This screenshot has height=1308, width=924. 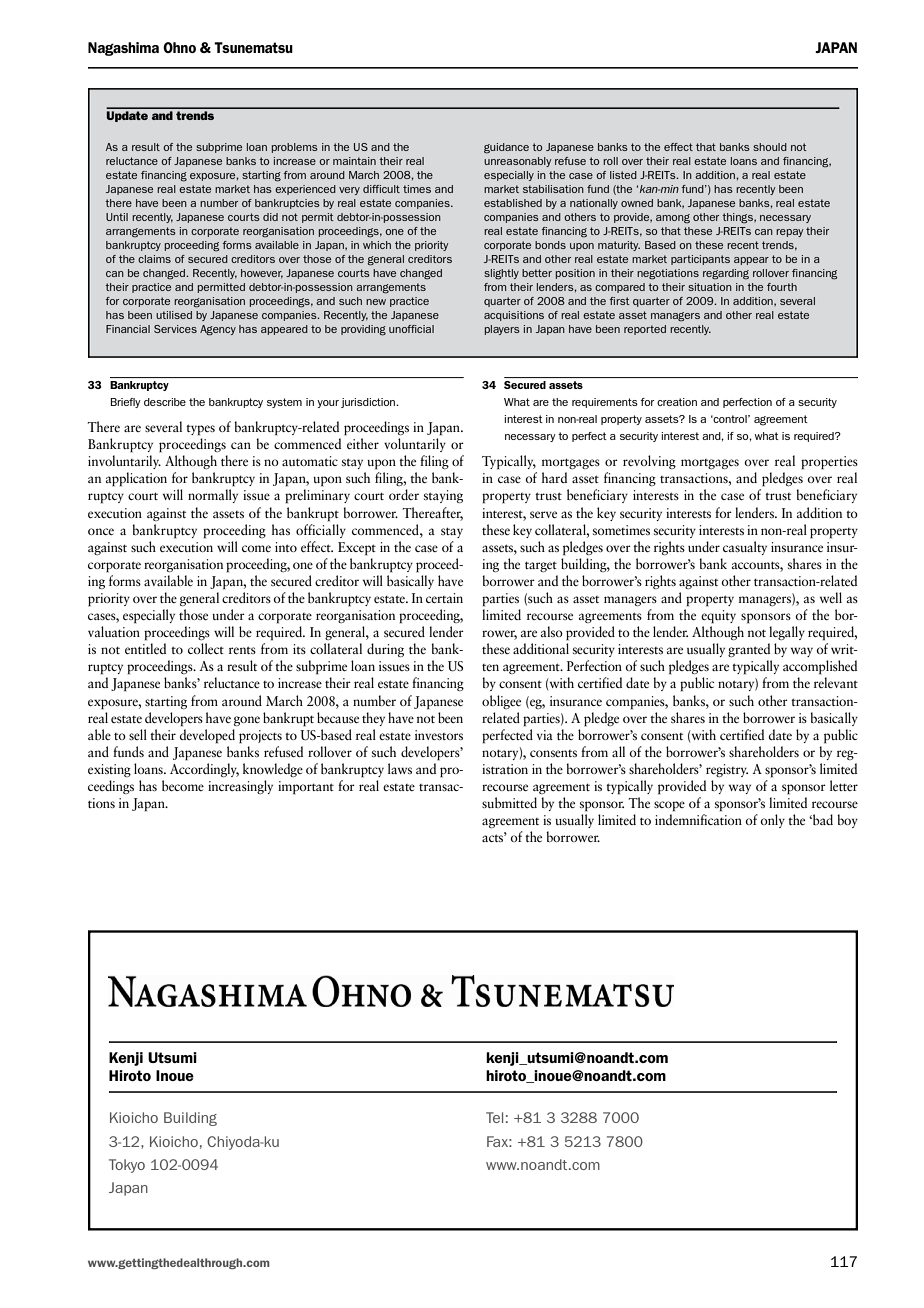 What do you see at coordinates (444, 598) in the screenshot?
I see `certain` at bounding box center [444, 598].
